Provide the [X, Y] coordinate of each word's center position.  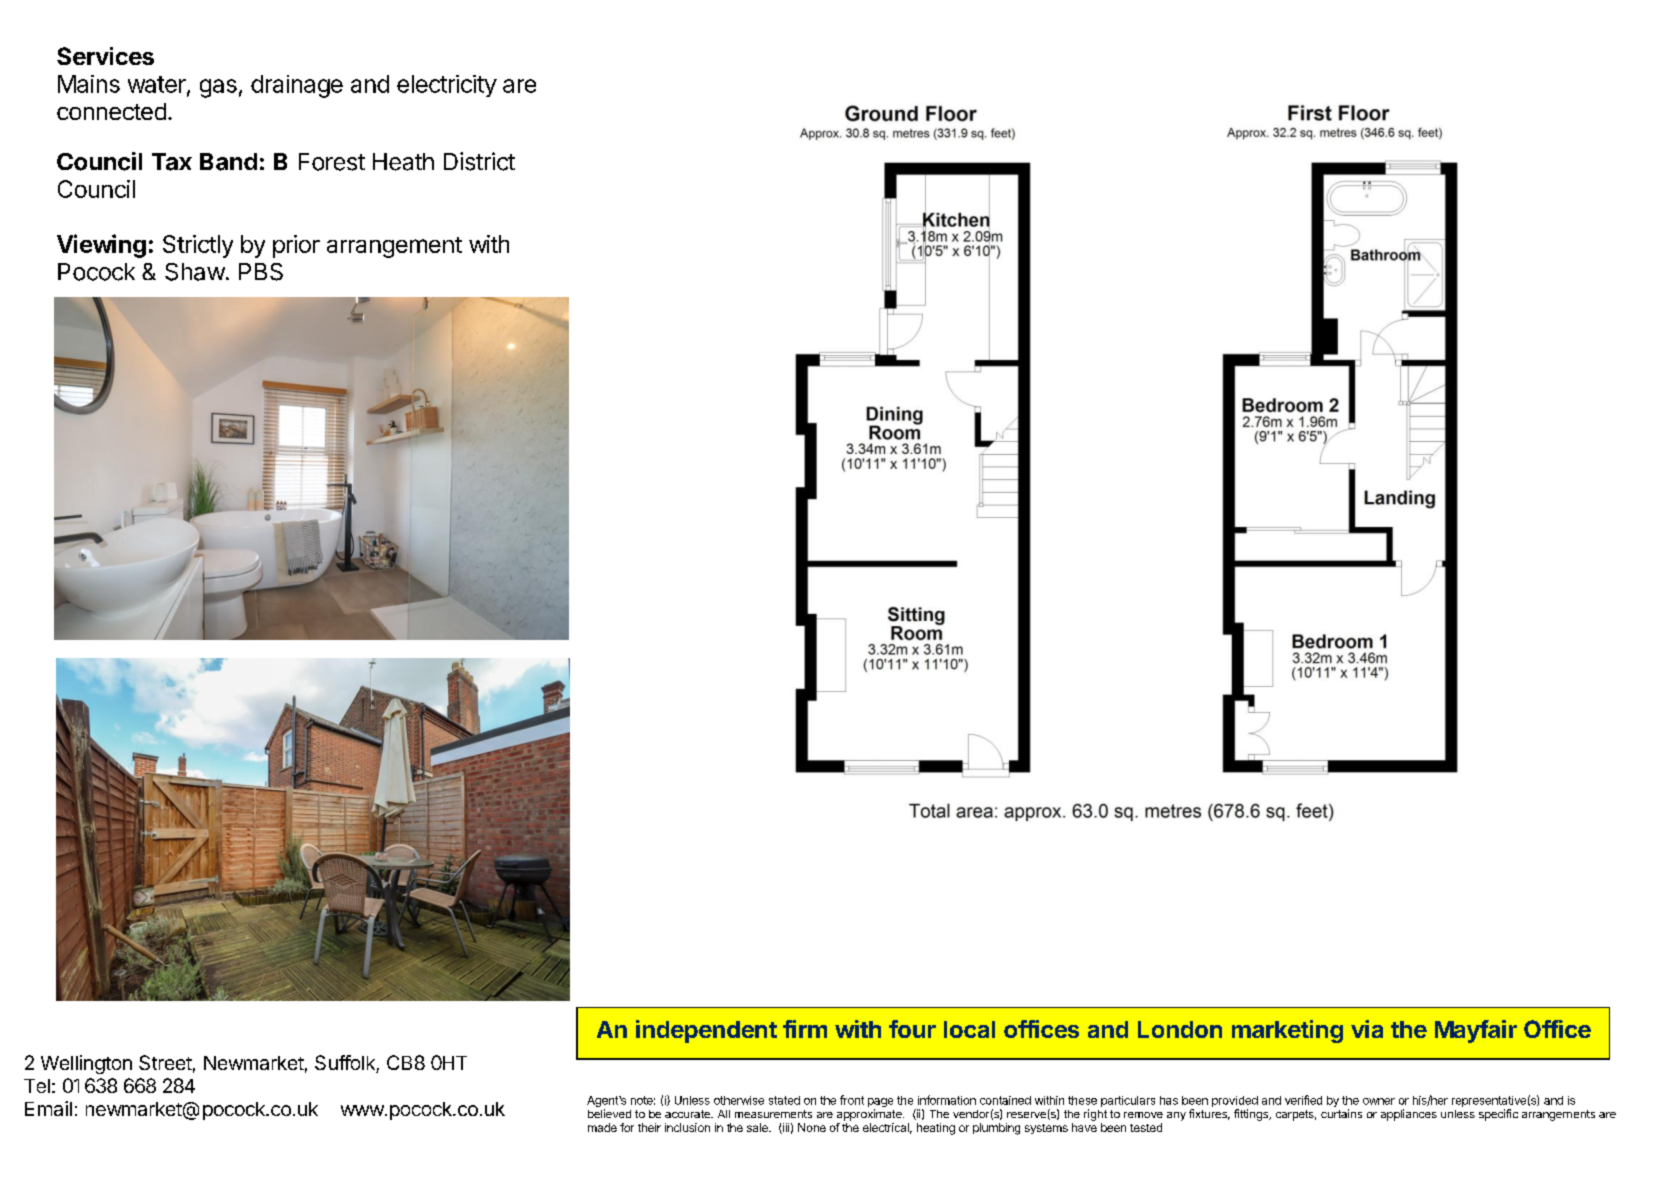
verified [1303, 1100]
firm [805, 1029]
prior [296, 246]
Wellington [86, 1064]
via [1367, 1029]
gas [218, 88]
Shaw [195, 272]
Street [165, 1062]
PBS [261, 272]
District [479, 161]
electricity [447, 86]
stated [784, 1100]
